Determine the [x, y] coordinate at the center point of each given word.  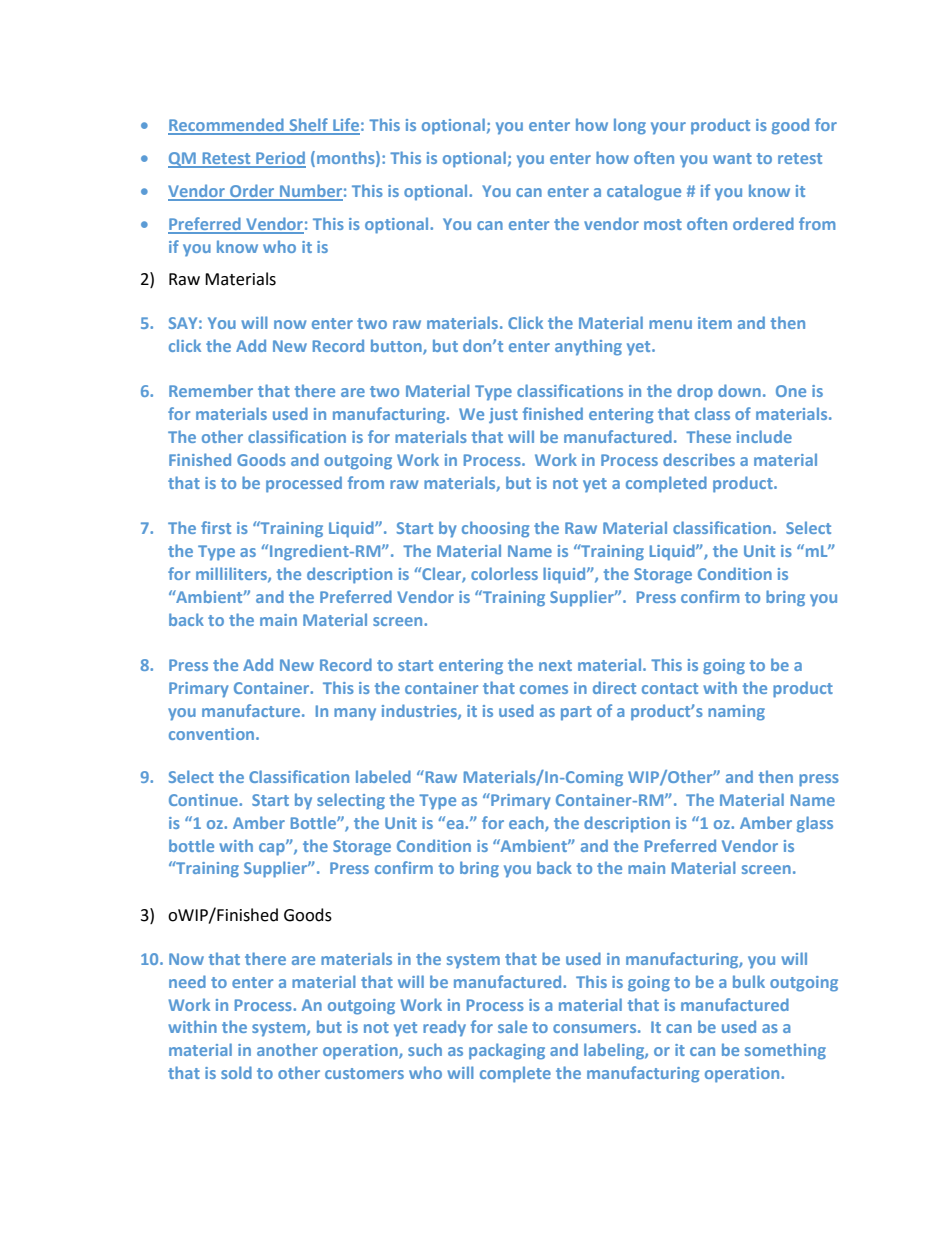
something [785, 1051]
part [576, 713]
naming [736, 713]
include [764, 436]
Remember [211, 390]
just [503, 416]
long [630, 126]
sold [236, 1072]
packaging [507, 1051]
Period [280, 159]
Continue [204, 800]
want [732, 158]
